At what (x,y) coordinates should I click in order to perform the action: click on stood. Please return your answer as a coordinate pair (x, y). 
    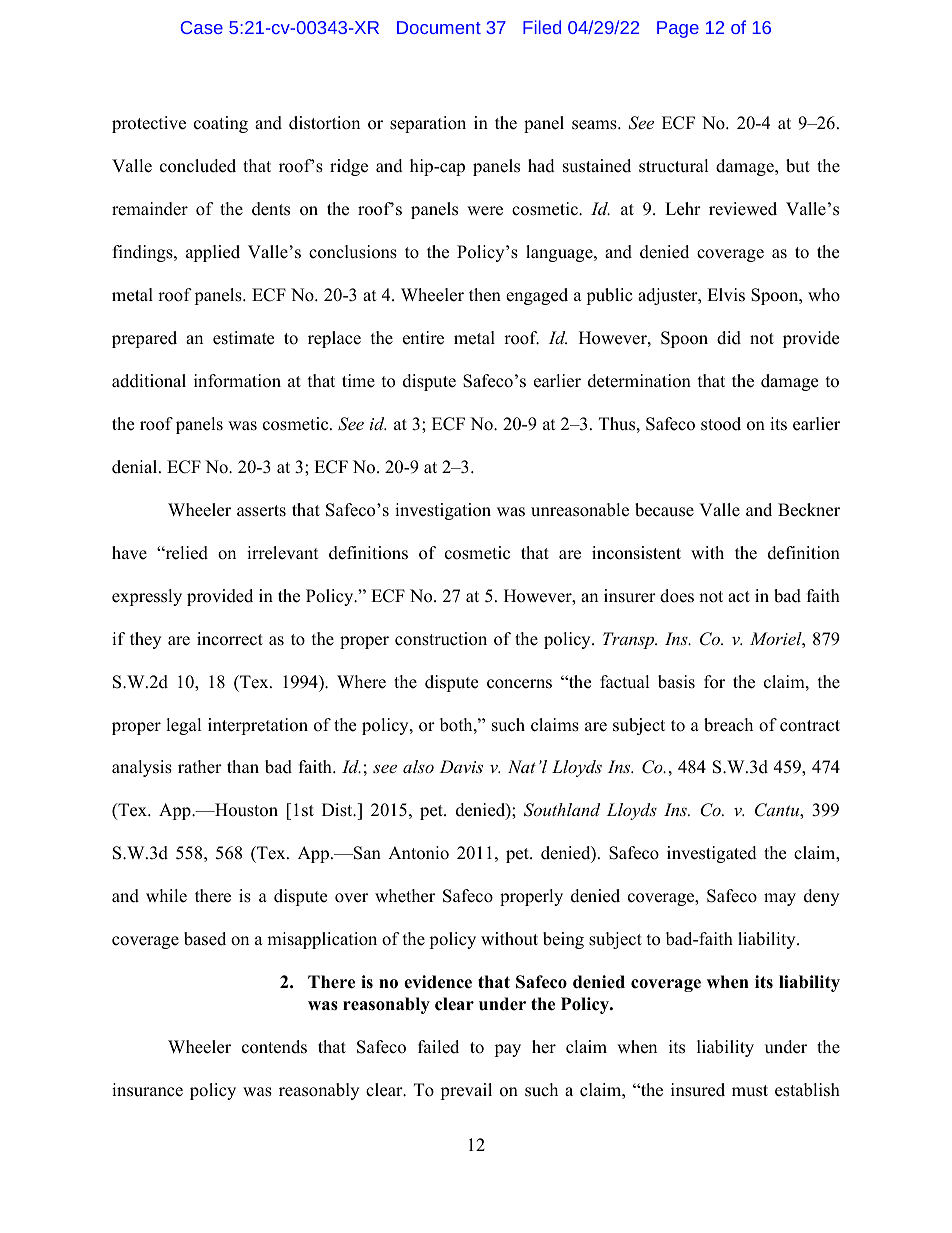
    Looking at the image, I should click on (721, 424).
